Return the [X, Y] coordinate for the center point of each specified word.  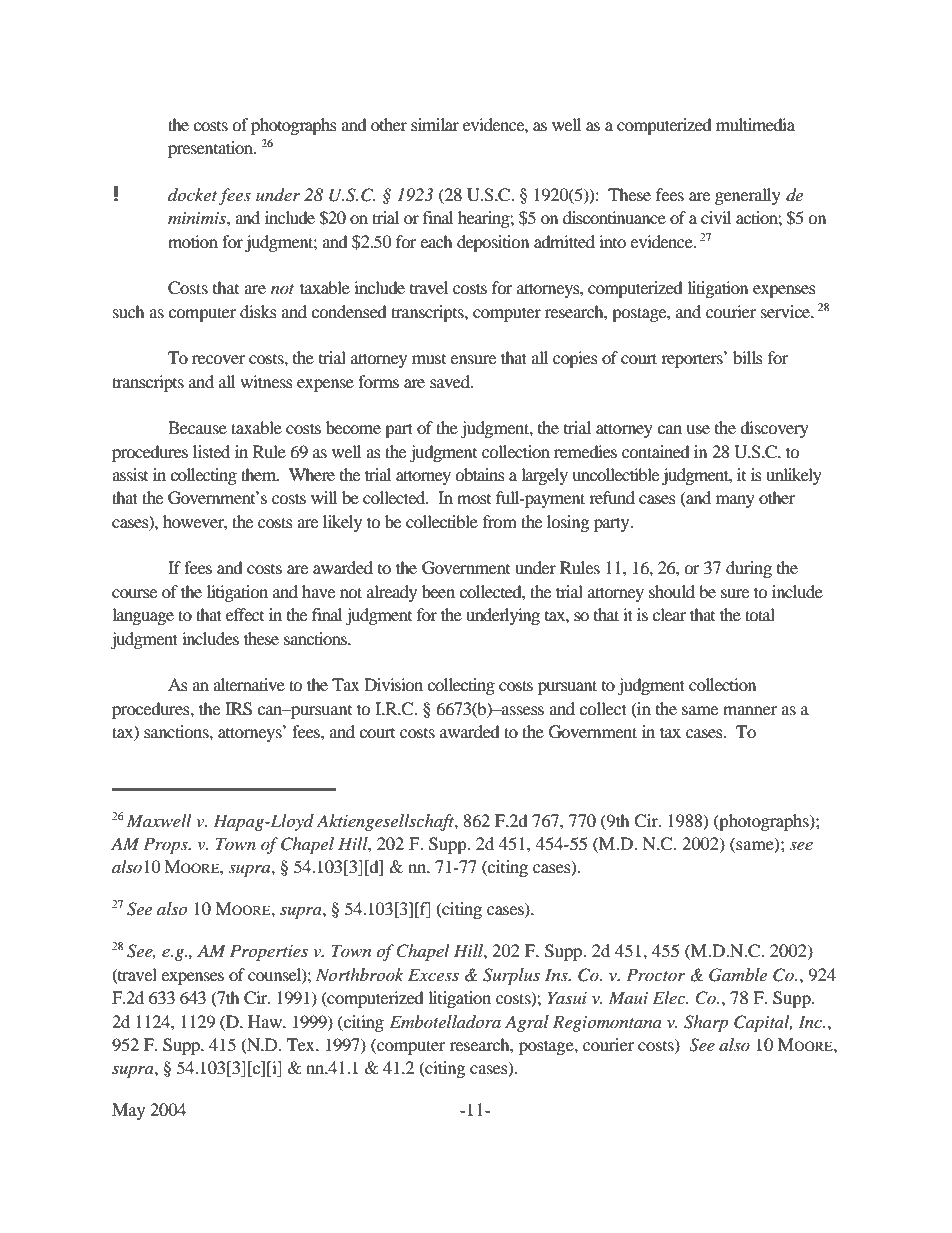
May [128, 1111]
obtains [480, 474]
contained [656, 451]
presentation [211, 149]
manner [750, 710]
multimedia [755, 124]
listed [211, 451]
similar [435, 124]
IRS [238, 709]
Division [393, 684]
